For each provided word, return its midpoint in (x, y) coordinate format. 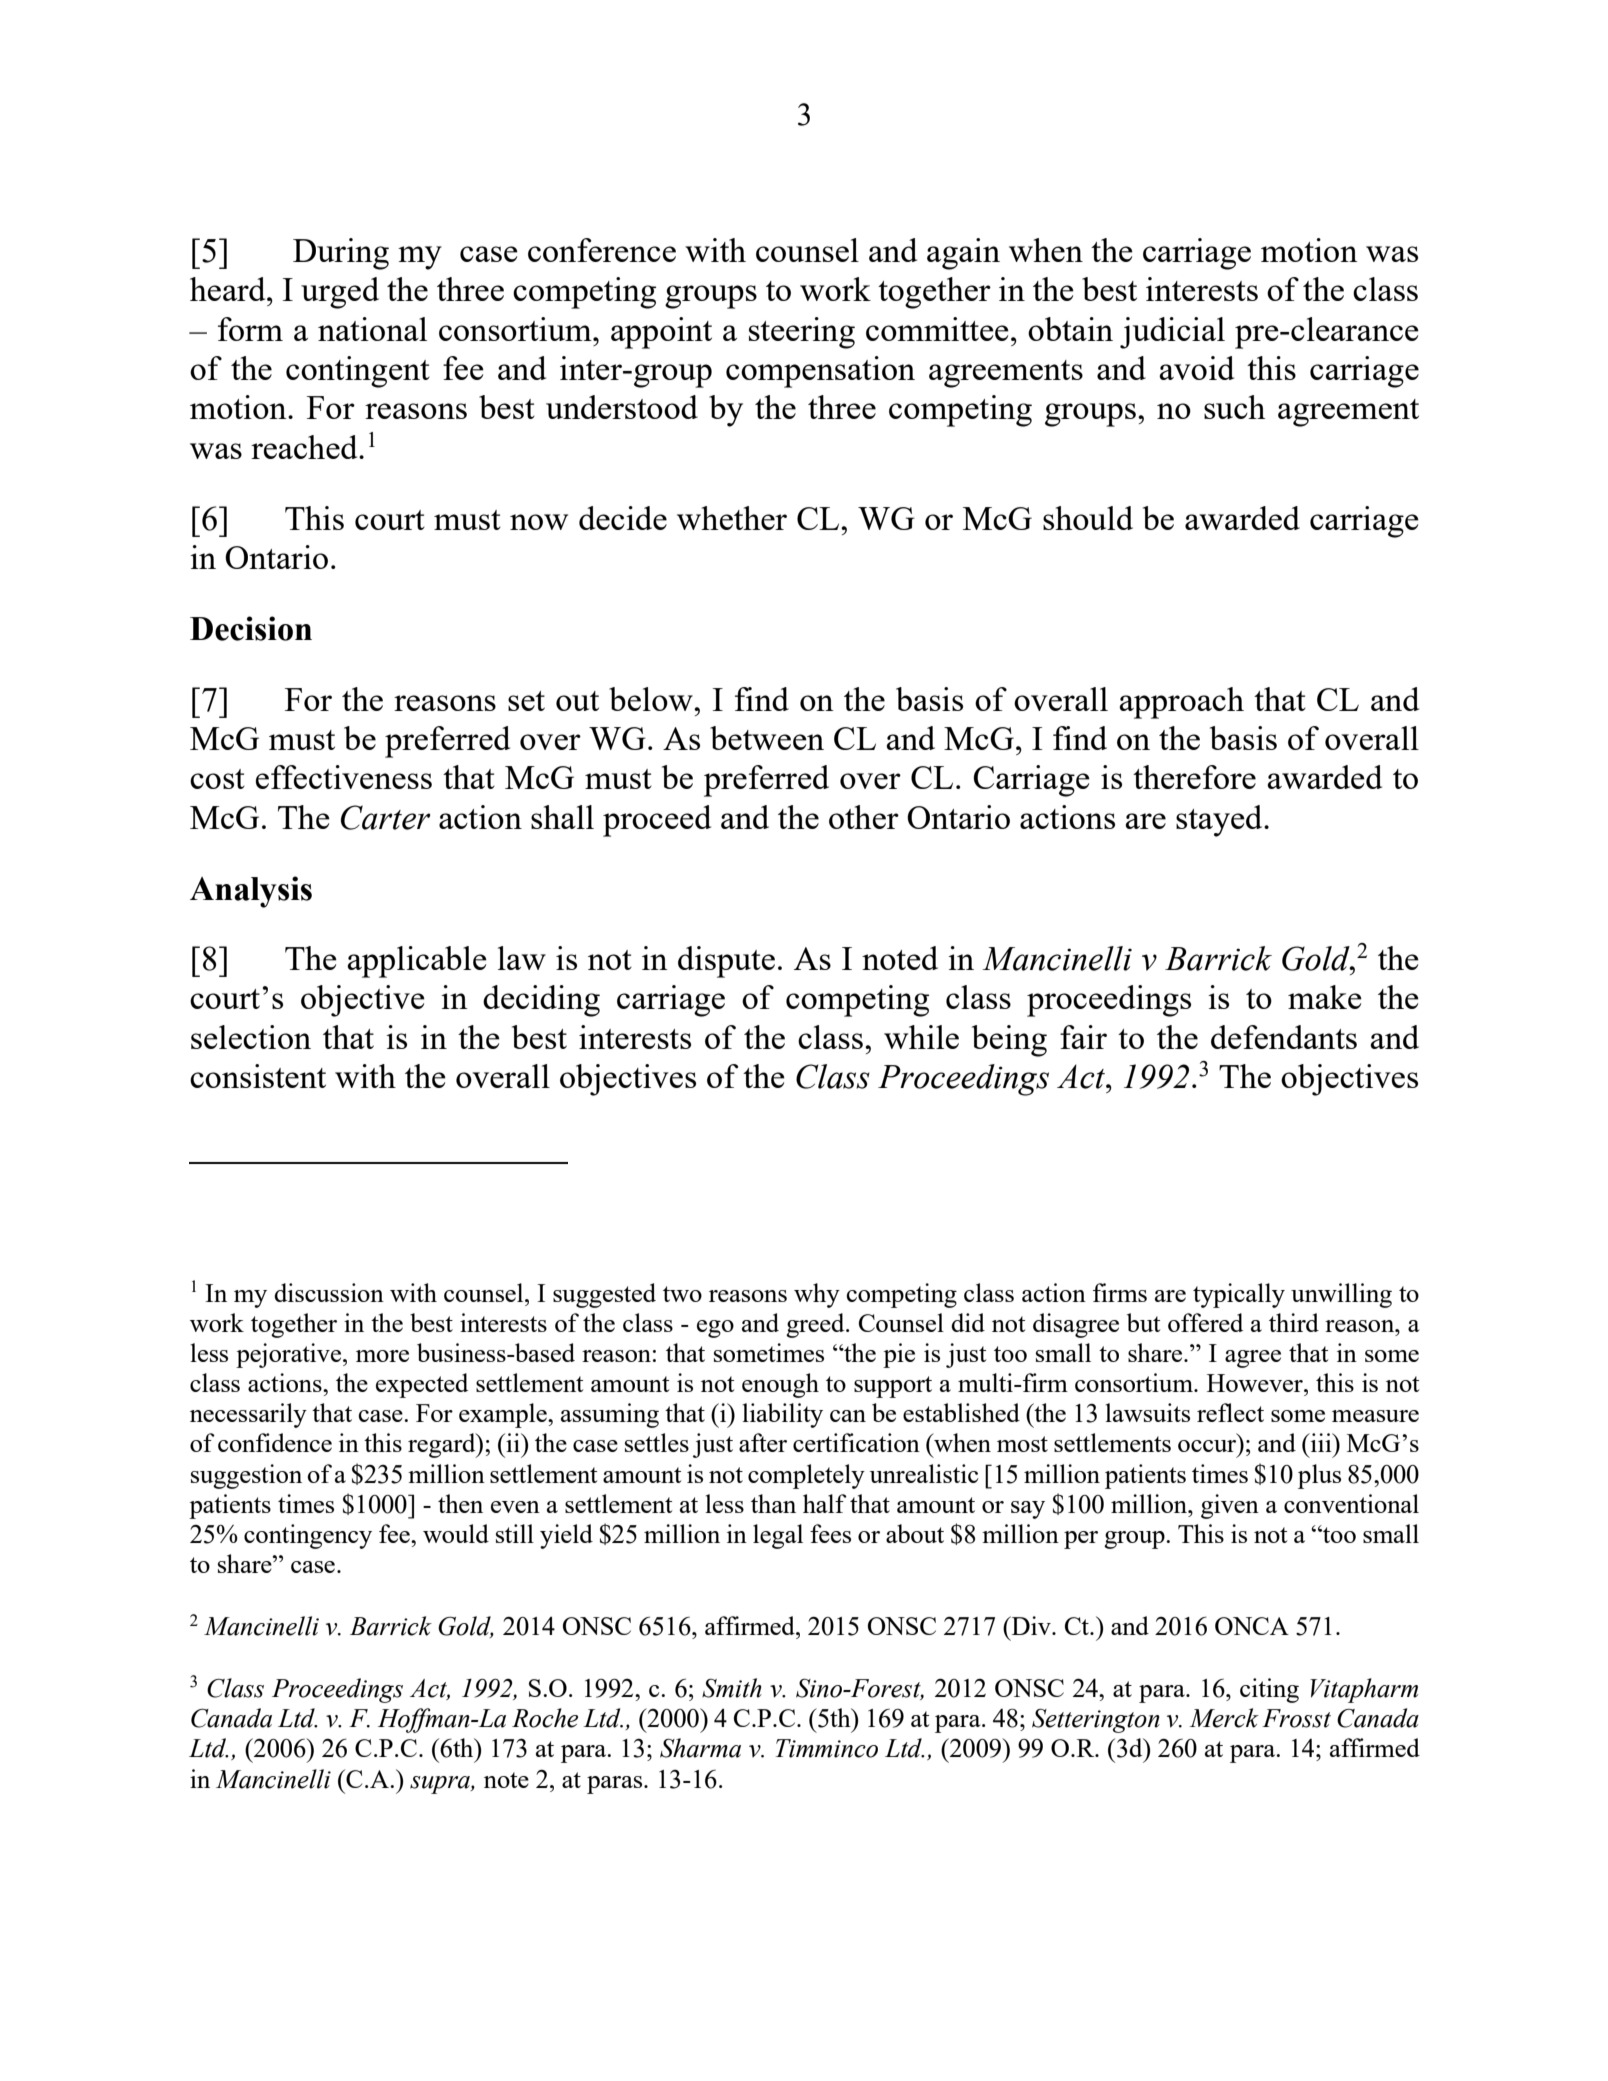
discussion (329, 1292)
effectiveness (344, 777)
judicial (1172, 333)
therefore (1194, 777)
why (817, 1295)
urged (340, 293)
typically (1239, 1295)
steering (802, 333)
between (767, 738)
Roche (545, 1718)
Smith (732, 1688)
